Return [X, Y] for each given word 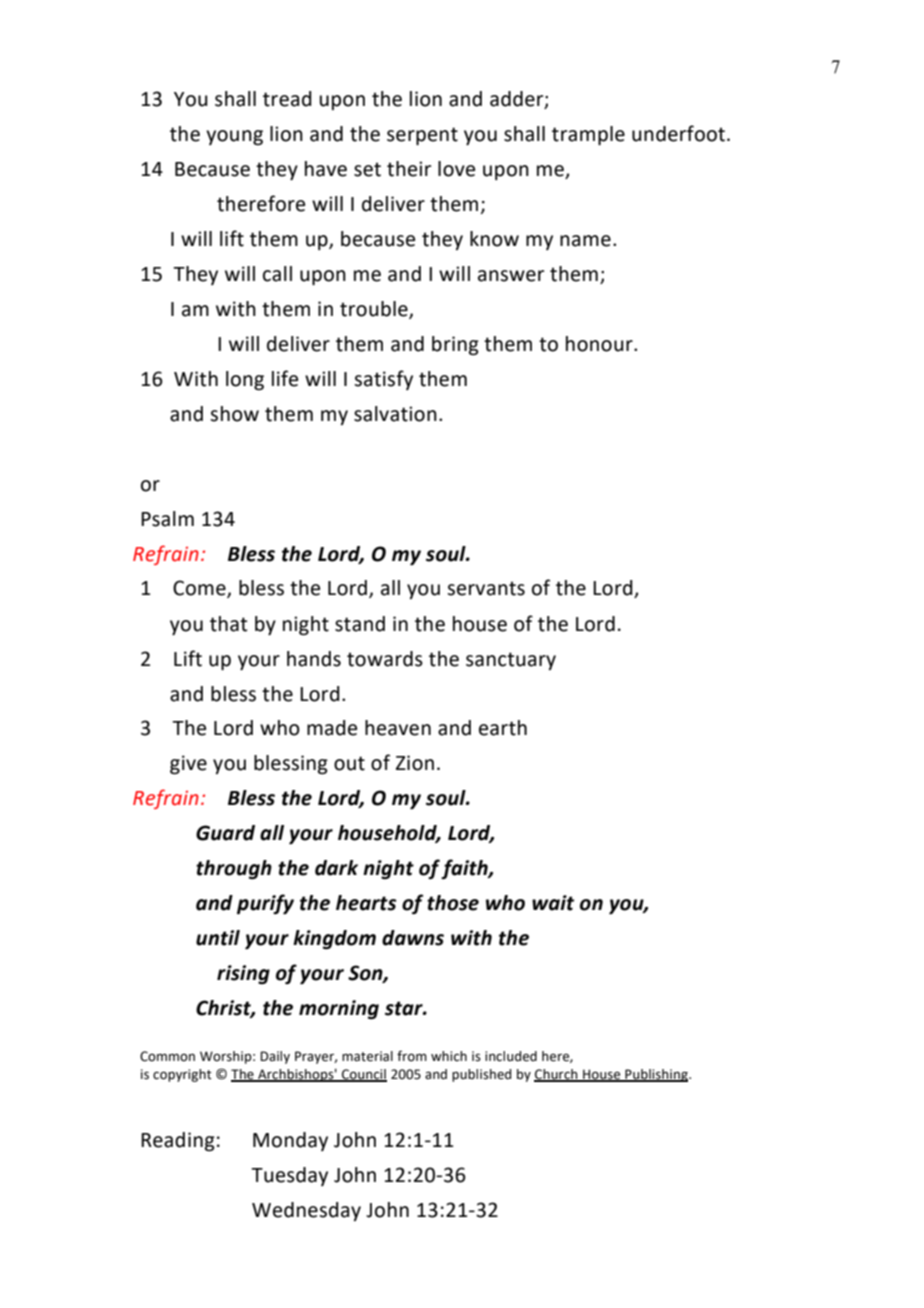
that [228, 624]
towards [385, 659]
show [234, 414]
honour [600, 344]
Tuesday [289, 1176]
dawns [413, 938]
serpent [422, 136]
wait [553, 903]
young [234, 138]
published [481, 1075]
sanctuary [511, 661]
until [218, 938]
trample [588, 135]
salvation [395, 414]
